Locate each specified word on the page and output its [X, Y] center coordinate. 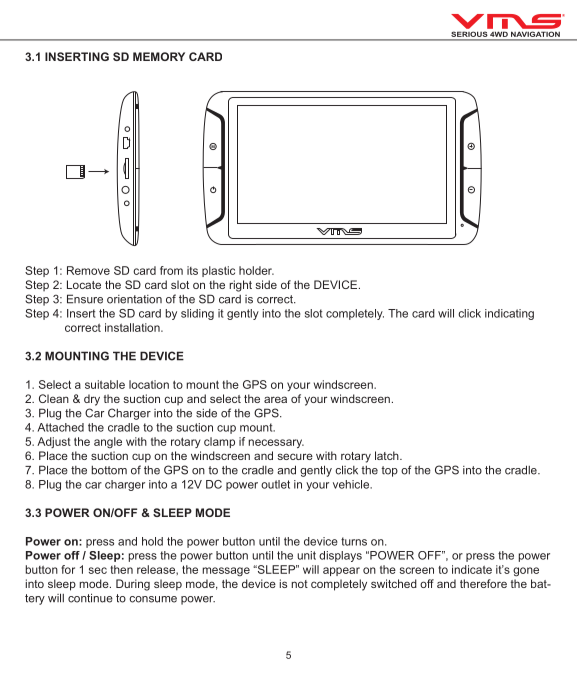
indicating [509, 314]
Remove [88, 270]
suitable [105, 384]
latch [388, 455]
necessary [276, 443]
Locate [84, 284]
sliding [197, 314]
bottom [109, 470]
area [275, 399]
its [192, 270]
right [240, 286]
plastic [218, 271]
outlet [275, 484]
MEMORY [159, 56]
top [389, 471]
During [133, 585]
